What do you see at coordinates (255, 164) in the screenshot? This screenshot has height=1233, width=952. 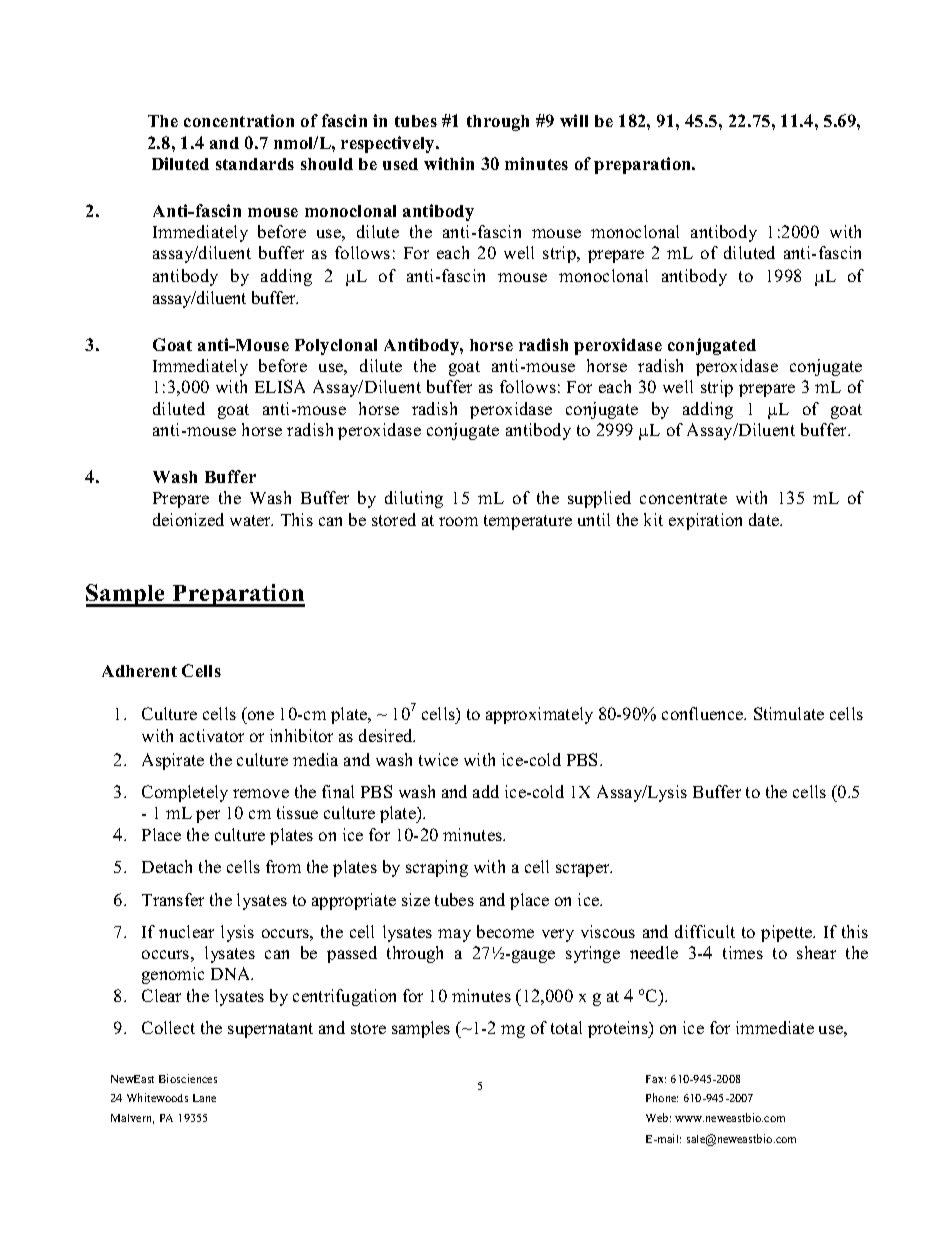 I see `standards` at bounding box center [255, 164].
